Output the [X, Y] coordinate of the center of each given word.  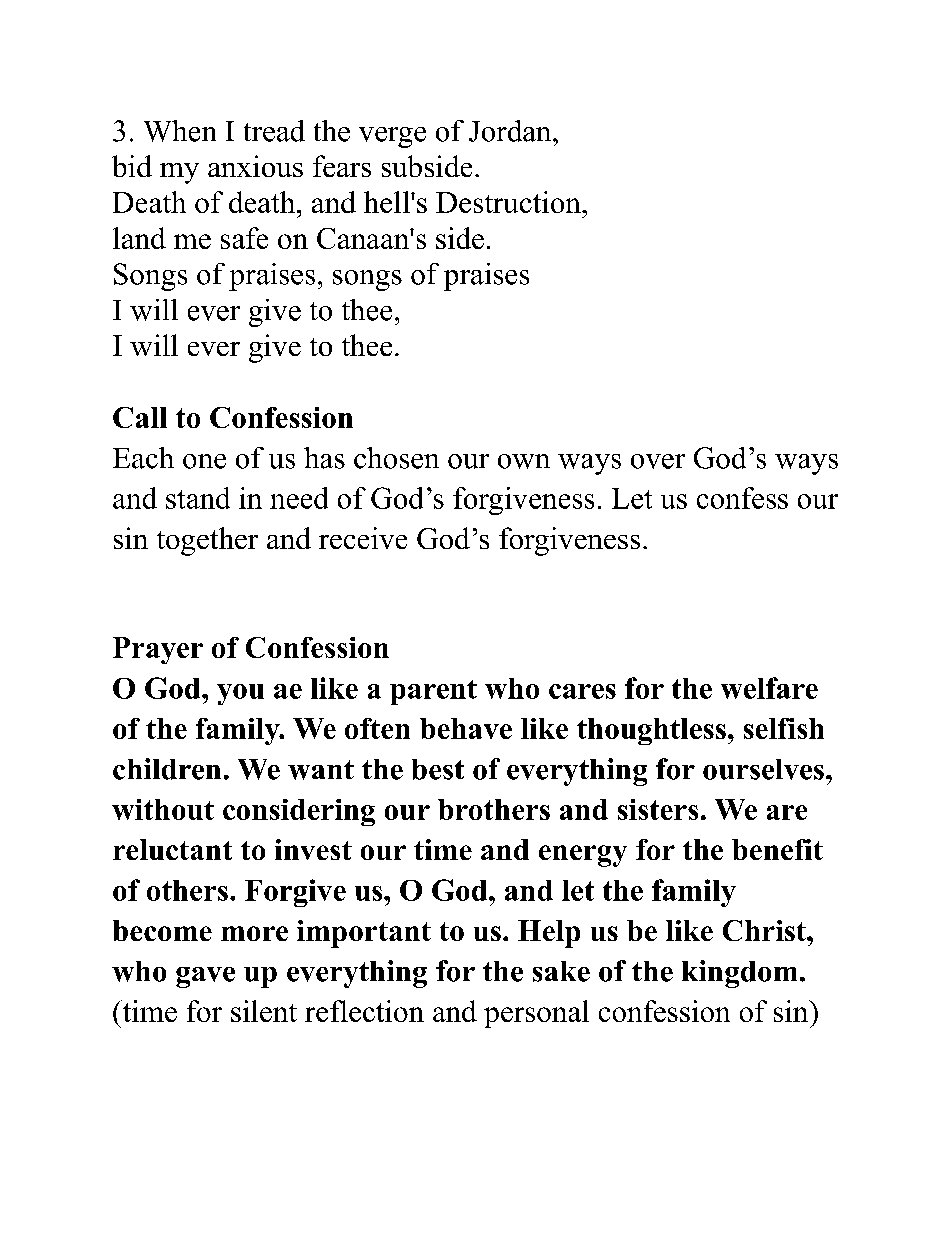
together [207, 541]
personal [536, 1014]
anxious [255, 166]
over [658, 461]
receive [363, 538]
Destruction [509, 202]
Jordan [511, 131]
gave [205, 977]
